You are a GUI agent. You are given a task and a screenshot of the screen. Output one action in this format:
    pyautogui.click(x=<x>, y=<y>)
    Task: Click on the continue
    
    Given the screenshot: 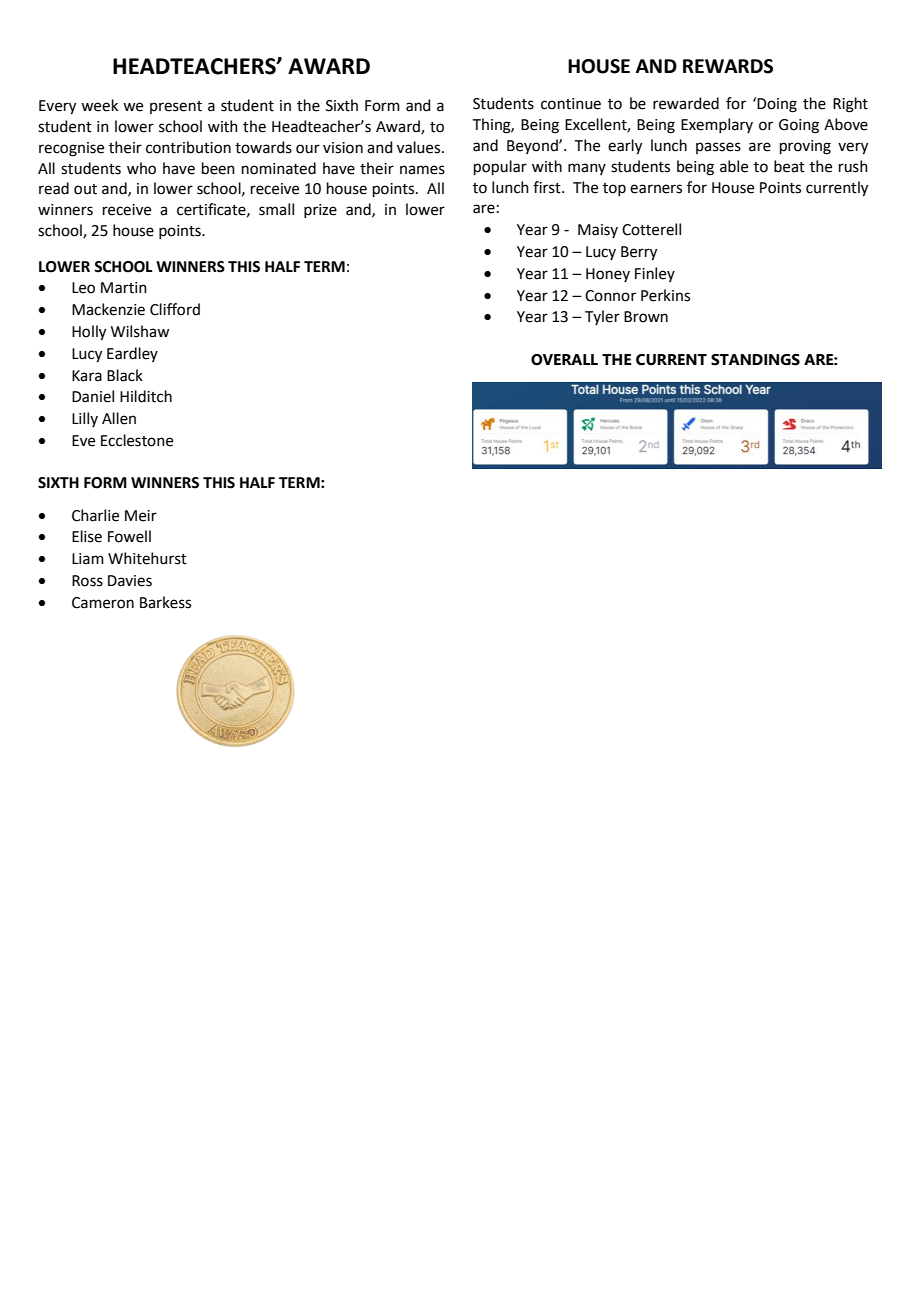 What is the action you would take?
    pyautogui.click(x=571, y=104)
